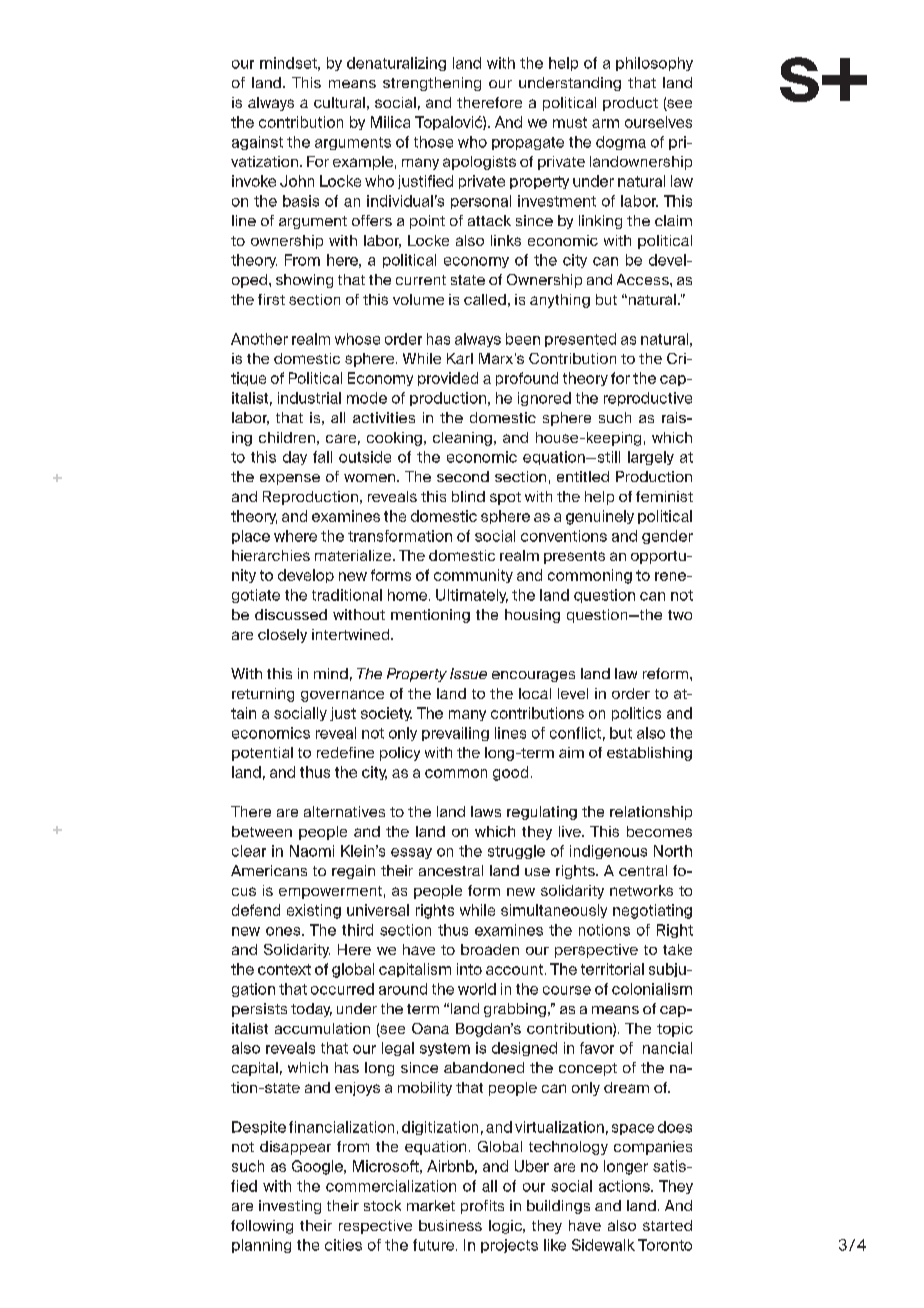  I want to click on politics, so click(636, 714).
